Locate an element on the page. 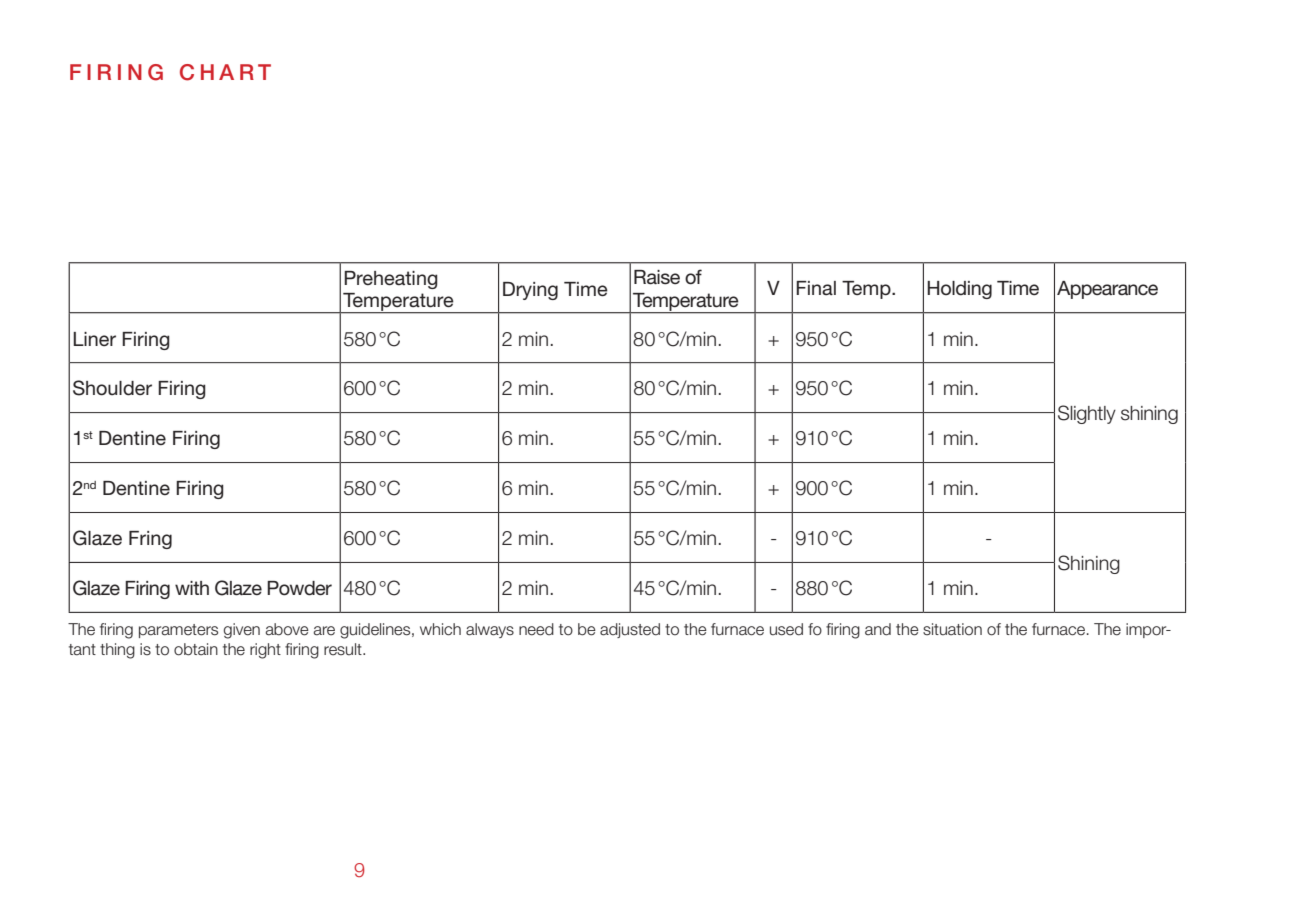 This page has height=924, width=1311. given is located at coordinates (242, 631).
